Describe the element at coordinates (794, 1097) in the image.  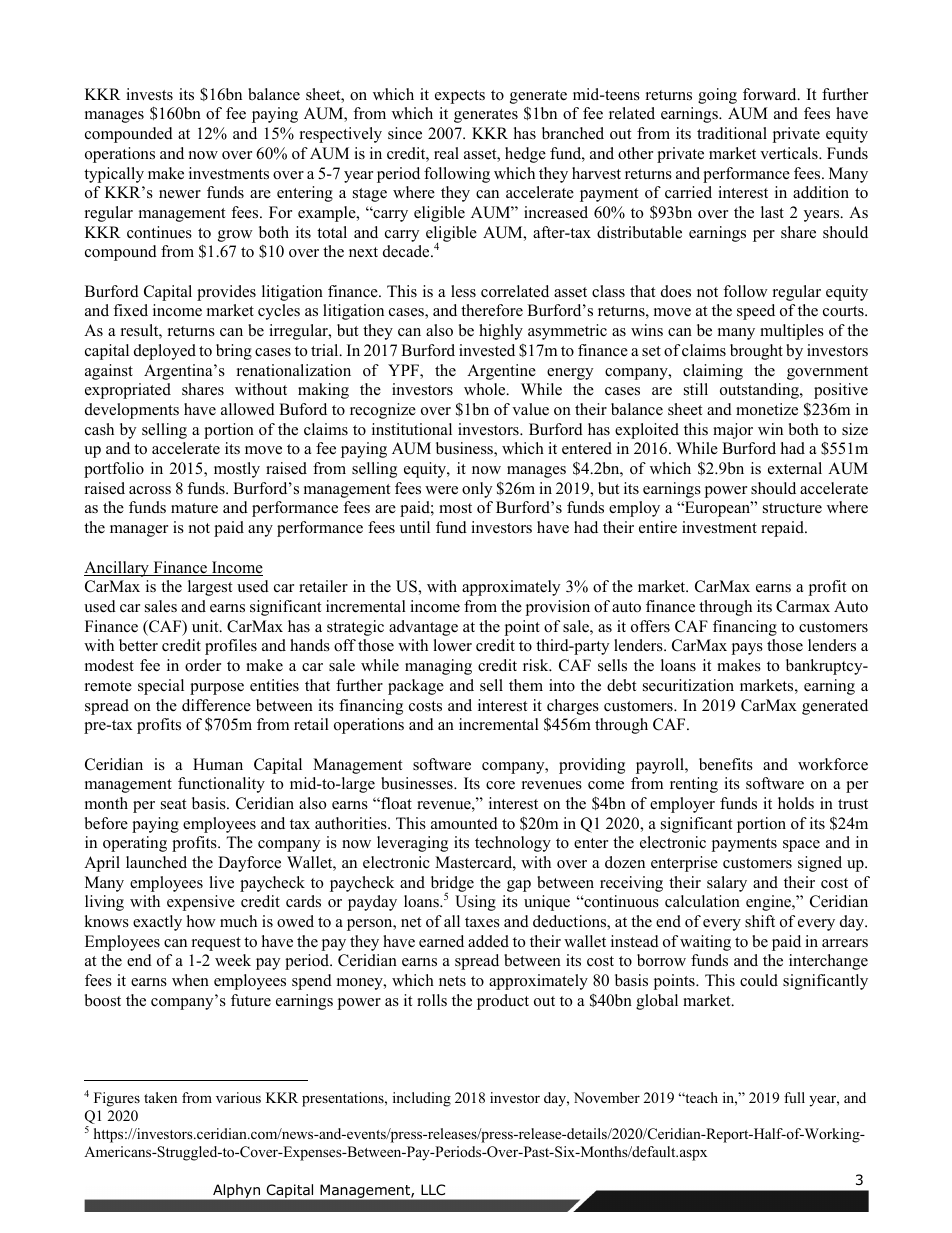
I see `full` at that location.
